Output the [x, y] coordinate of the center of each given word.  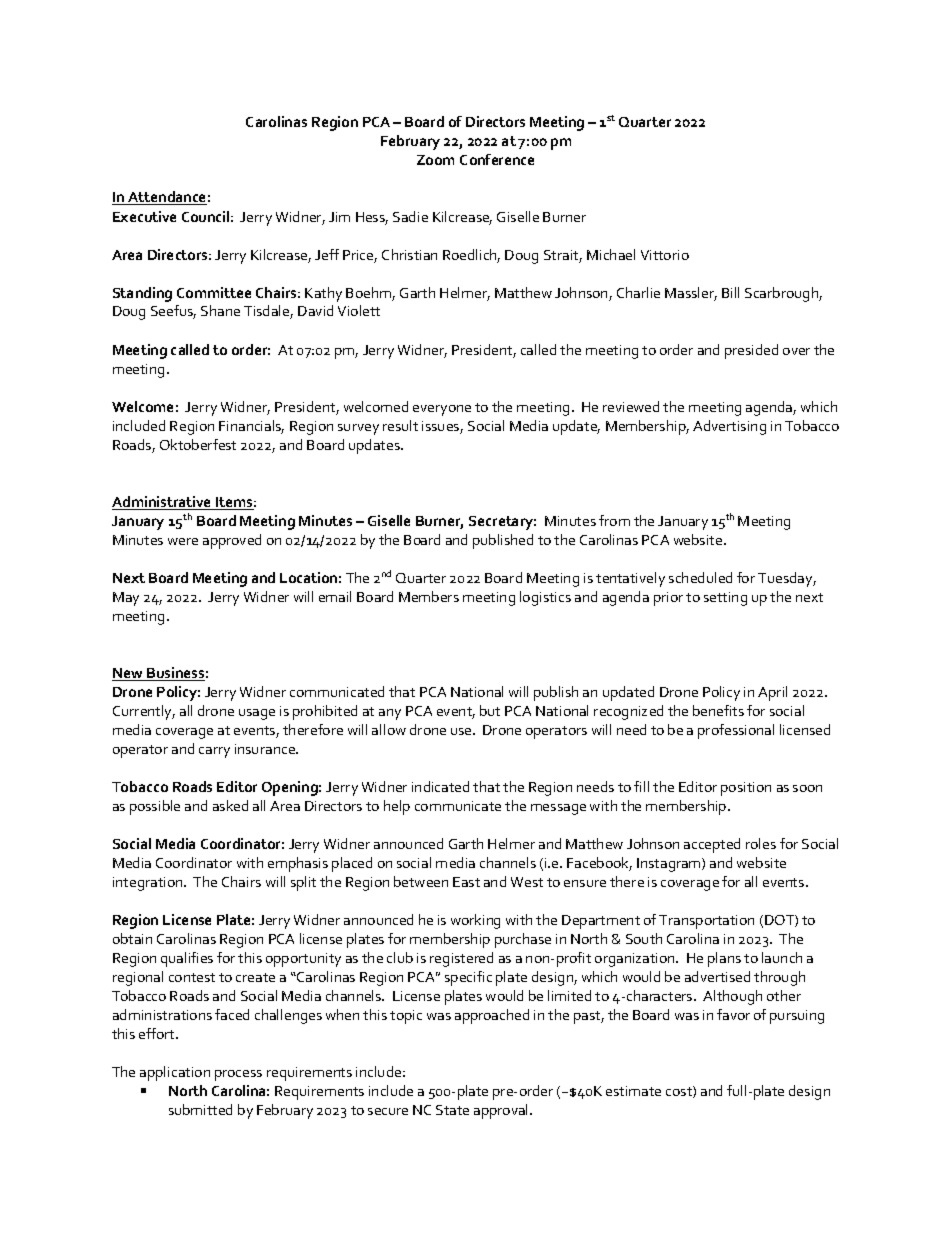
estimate [633, 1091]
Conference [497, 159]
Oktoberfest [198, 444]
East [466, 882]
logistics [545, 598]
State [452, 1110]
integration [149, 884]
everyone [442, 410]
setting [725, 599]
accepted [712, 845]
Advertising [729, 427]
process [238, 1075]
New [129, 674]
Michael [611, 254]
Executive [144, 216]
